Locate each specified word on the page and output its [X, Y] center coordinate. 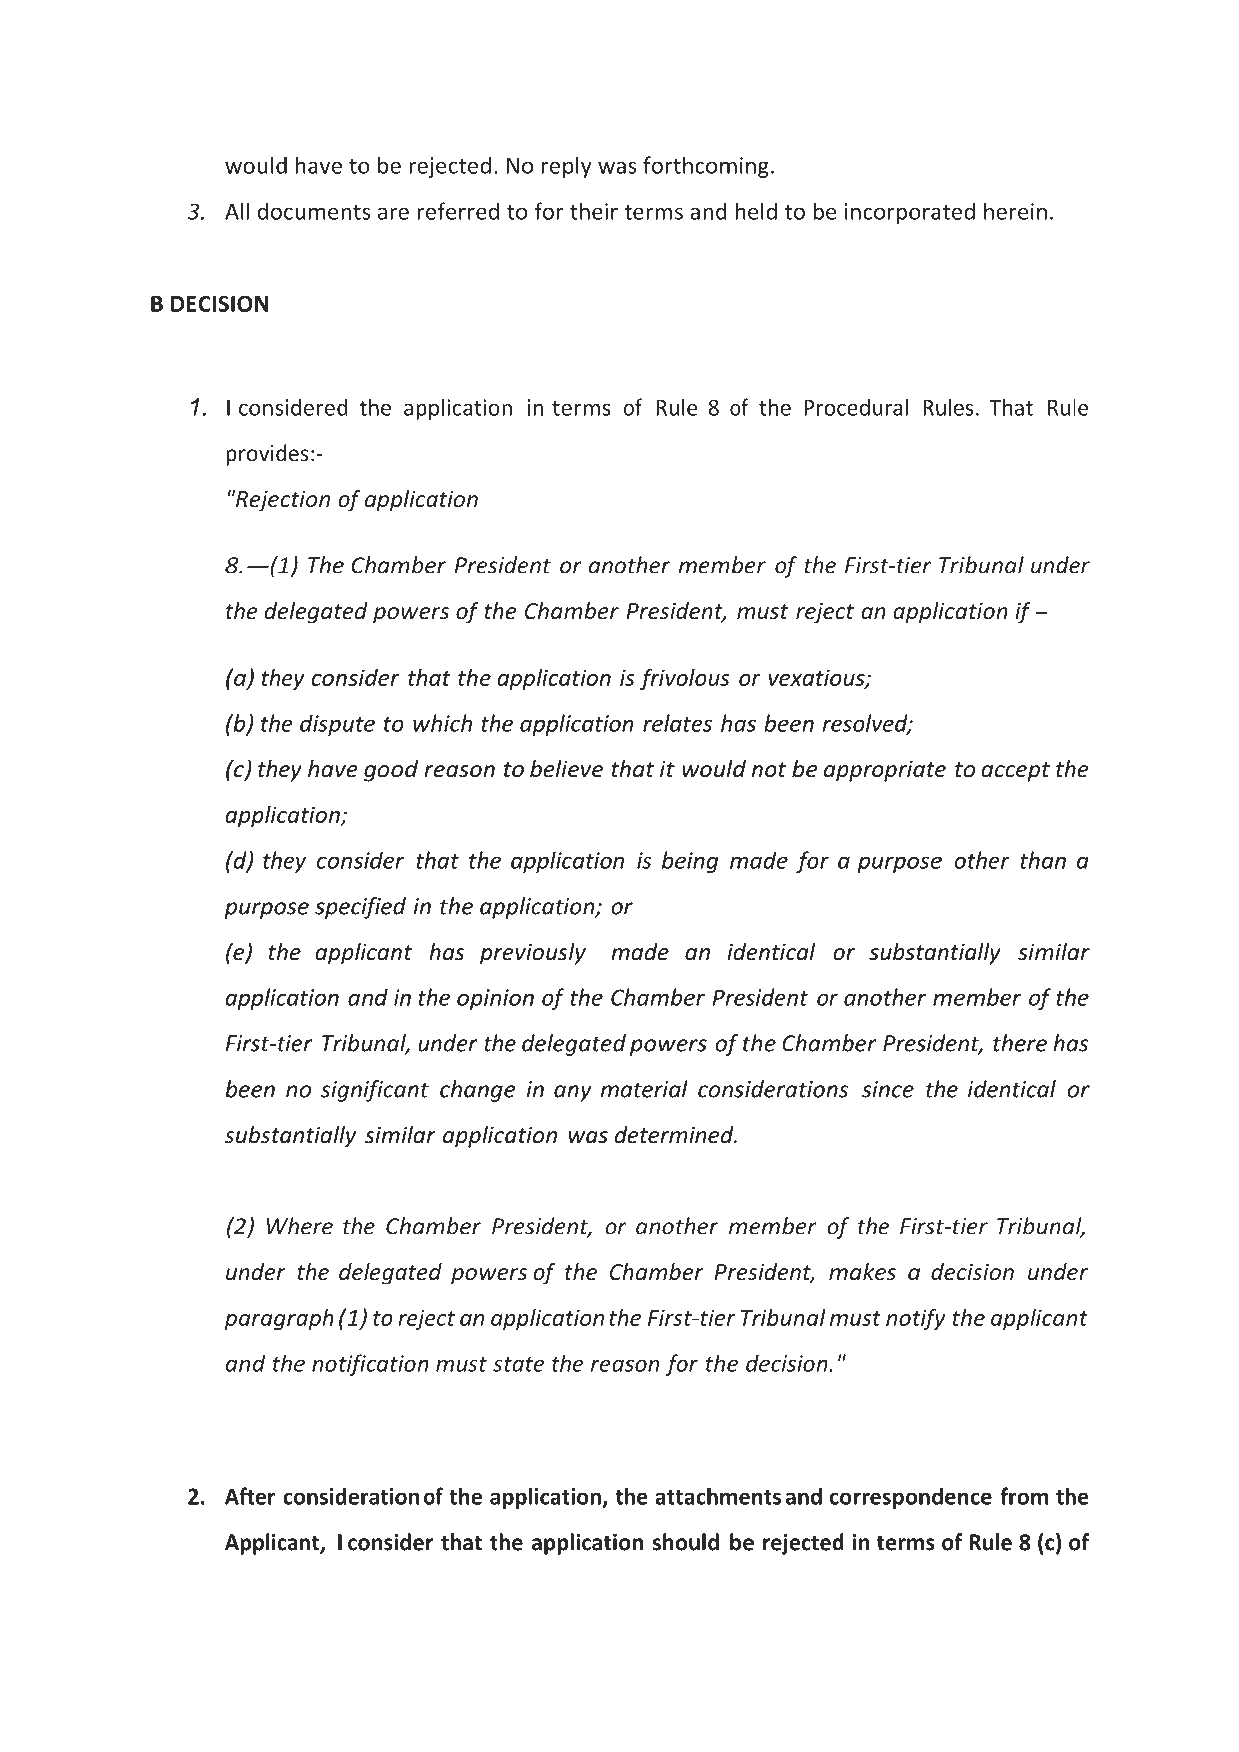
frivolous [685, 679]
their [594, 211]
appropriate [885, 771]
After [250, 1496]
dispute [337, 725]
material [644, 1089]
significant [375, 1091]
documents [314, 211]
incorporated [910, 213]
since [888, 1089]
